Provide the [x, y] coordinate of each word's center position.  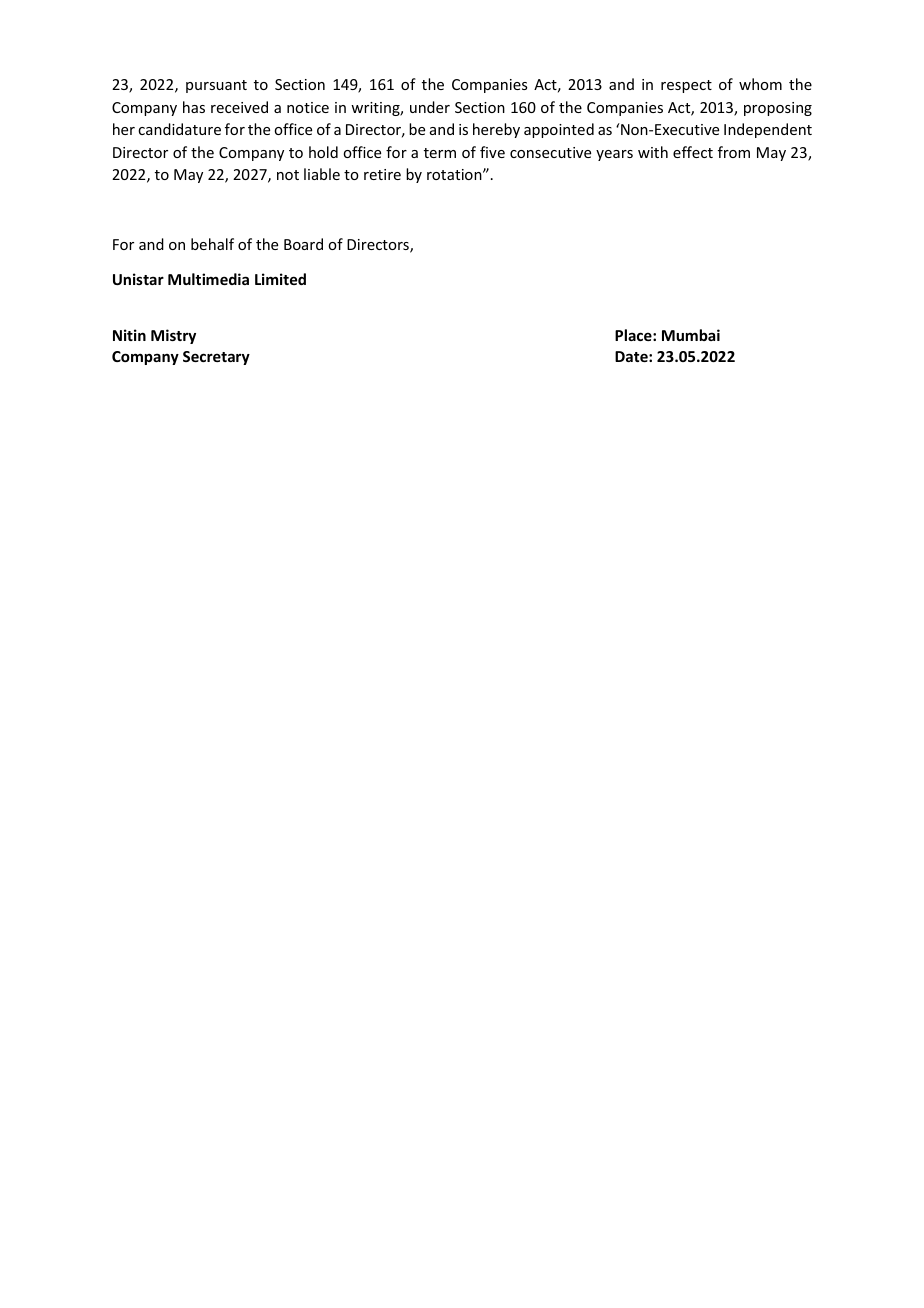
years [614, 155]
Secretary [216, 358]
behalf [212, 244]
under [430, 107]
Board [303, 244]
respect [686, 86]
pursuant [216, 86]
